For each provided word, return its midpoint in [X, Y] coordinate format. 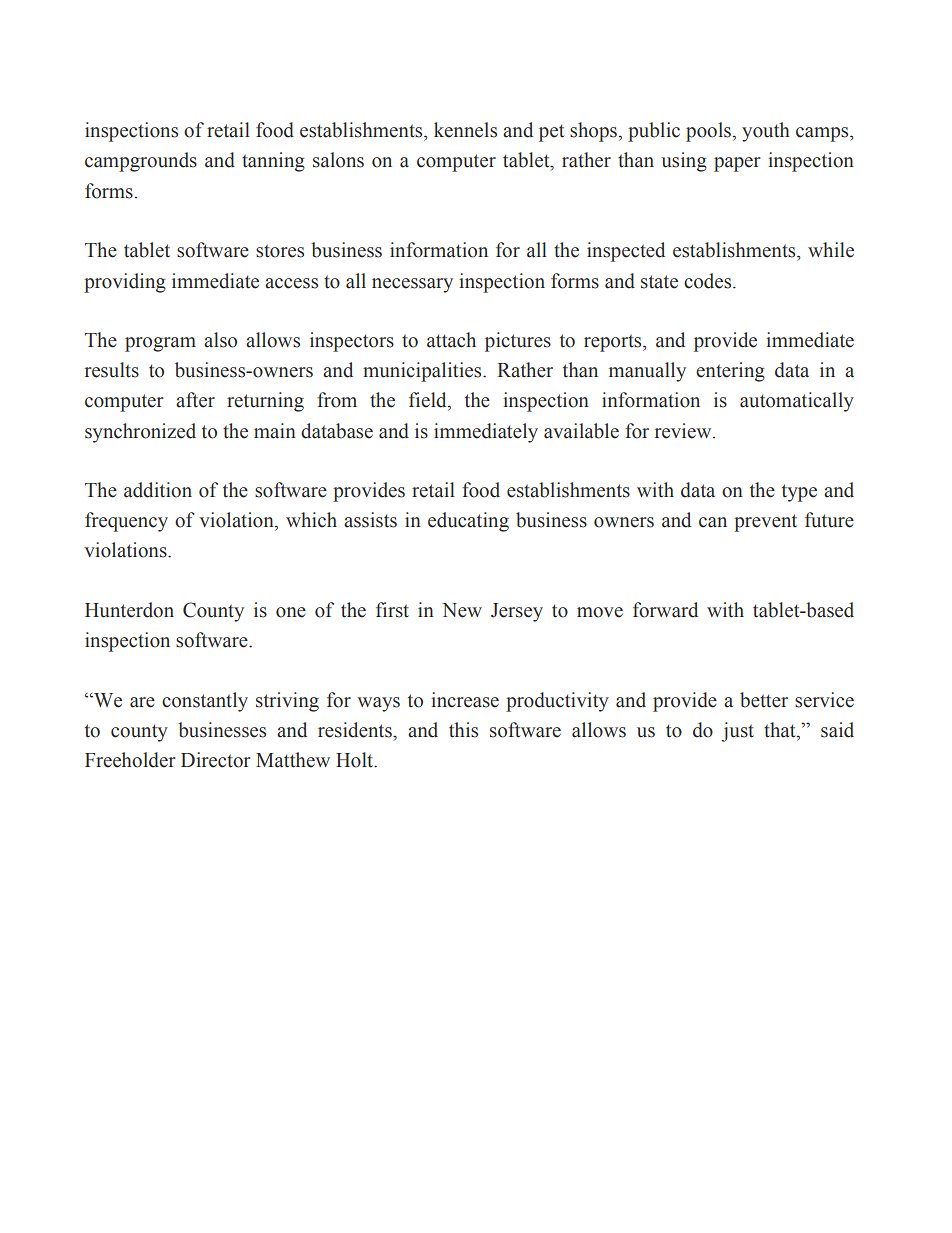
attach [451, 340]
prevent [765, 523]
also [220, 340]
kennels [465, 130]
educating [468, 522]
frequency [126, 522]
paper [737, 164]
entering [730, 372]
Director [216, 760]
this [463, 730]
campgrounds [141, 162]
